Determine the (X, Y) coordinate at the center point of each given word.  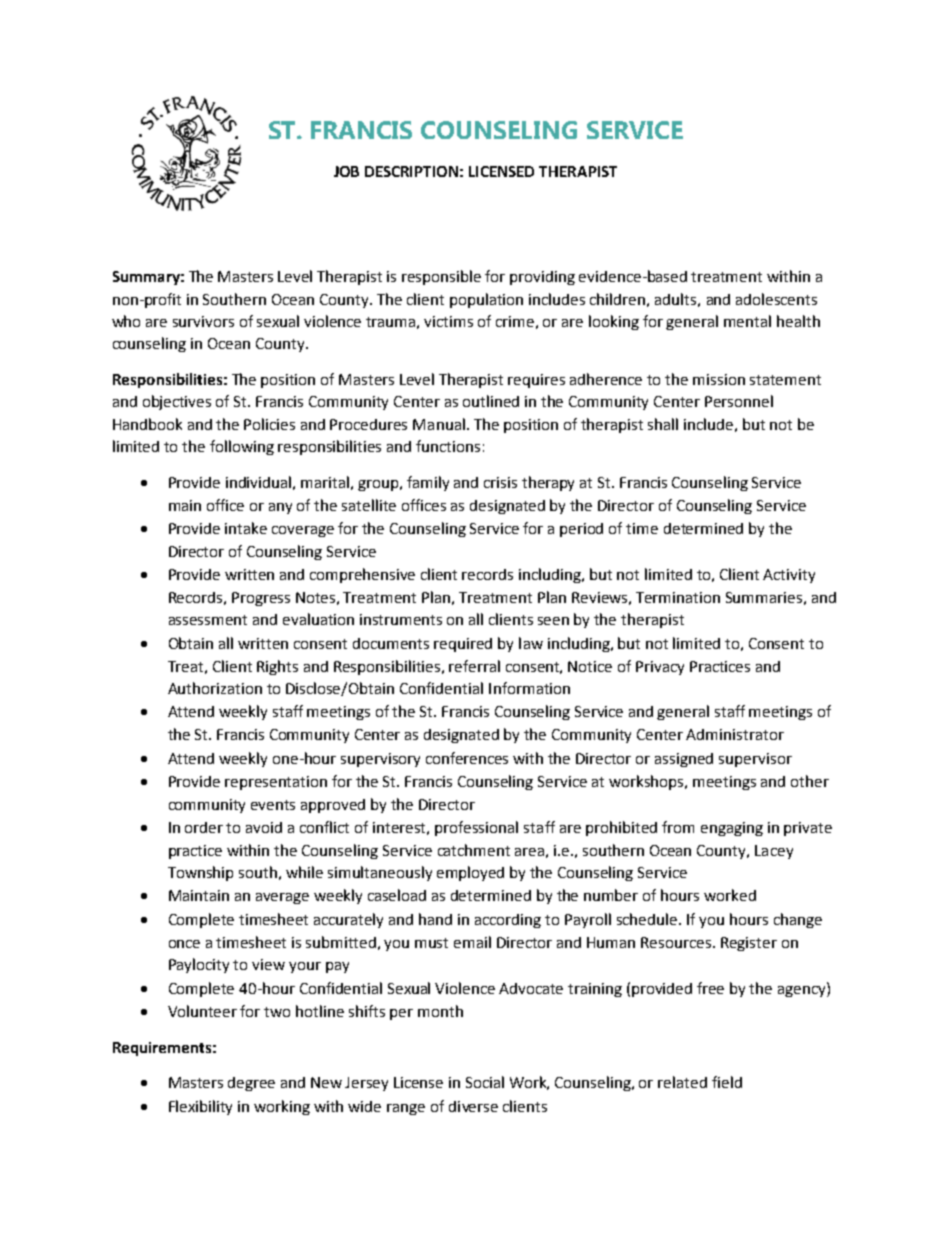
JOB (346, 171)
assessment (208, 620)
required (463, 645)
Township (200, 873)
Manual (439, 424)
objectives (177, 402)
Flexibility (200, 1107)
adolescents (776, 299)
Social (485, 1082)
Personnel (739, 401)
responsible (441, 277)
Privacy (660, 668)
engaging (732, 829)
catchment (474, 850)
